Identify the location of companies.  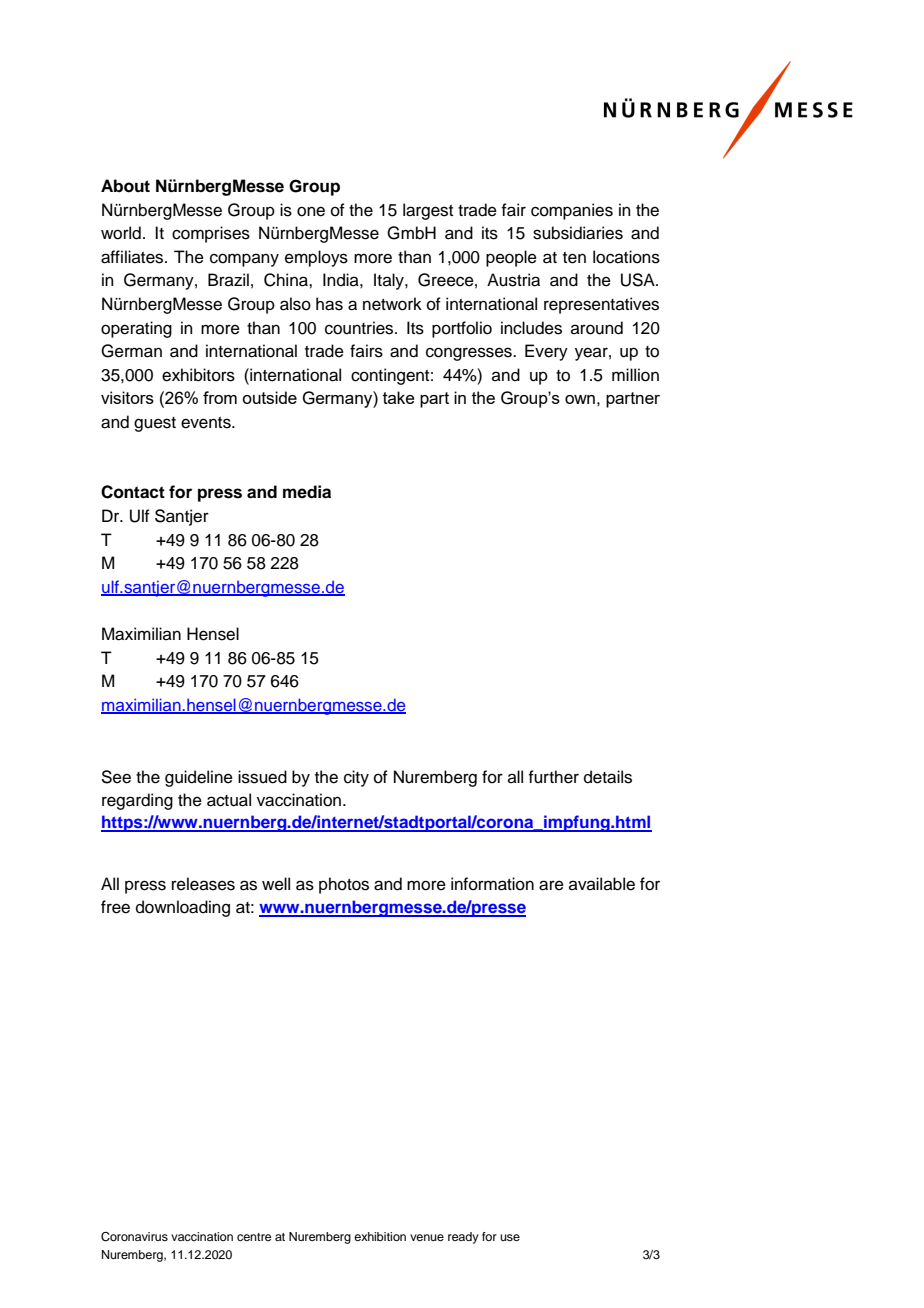
(572, 211).
